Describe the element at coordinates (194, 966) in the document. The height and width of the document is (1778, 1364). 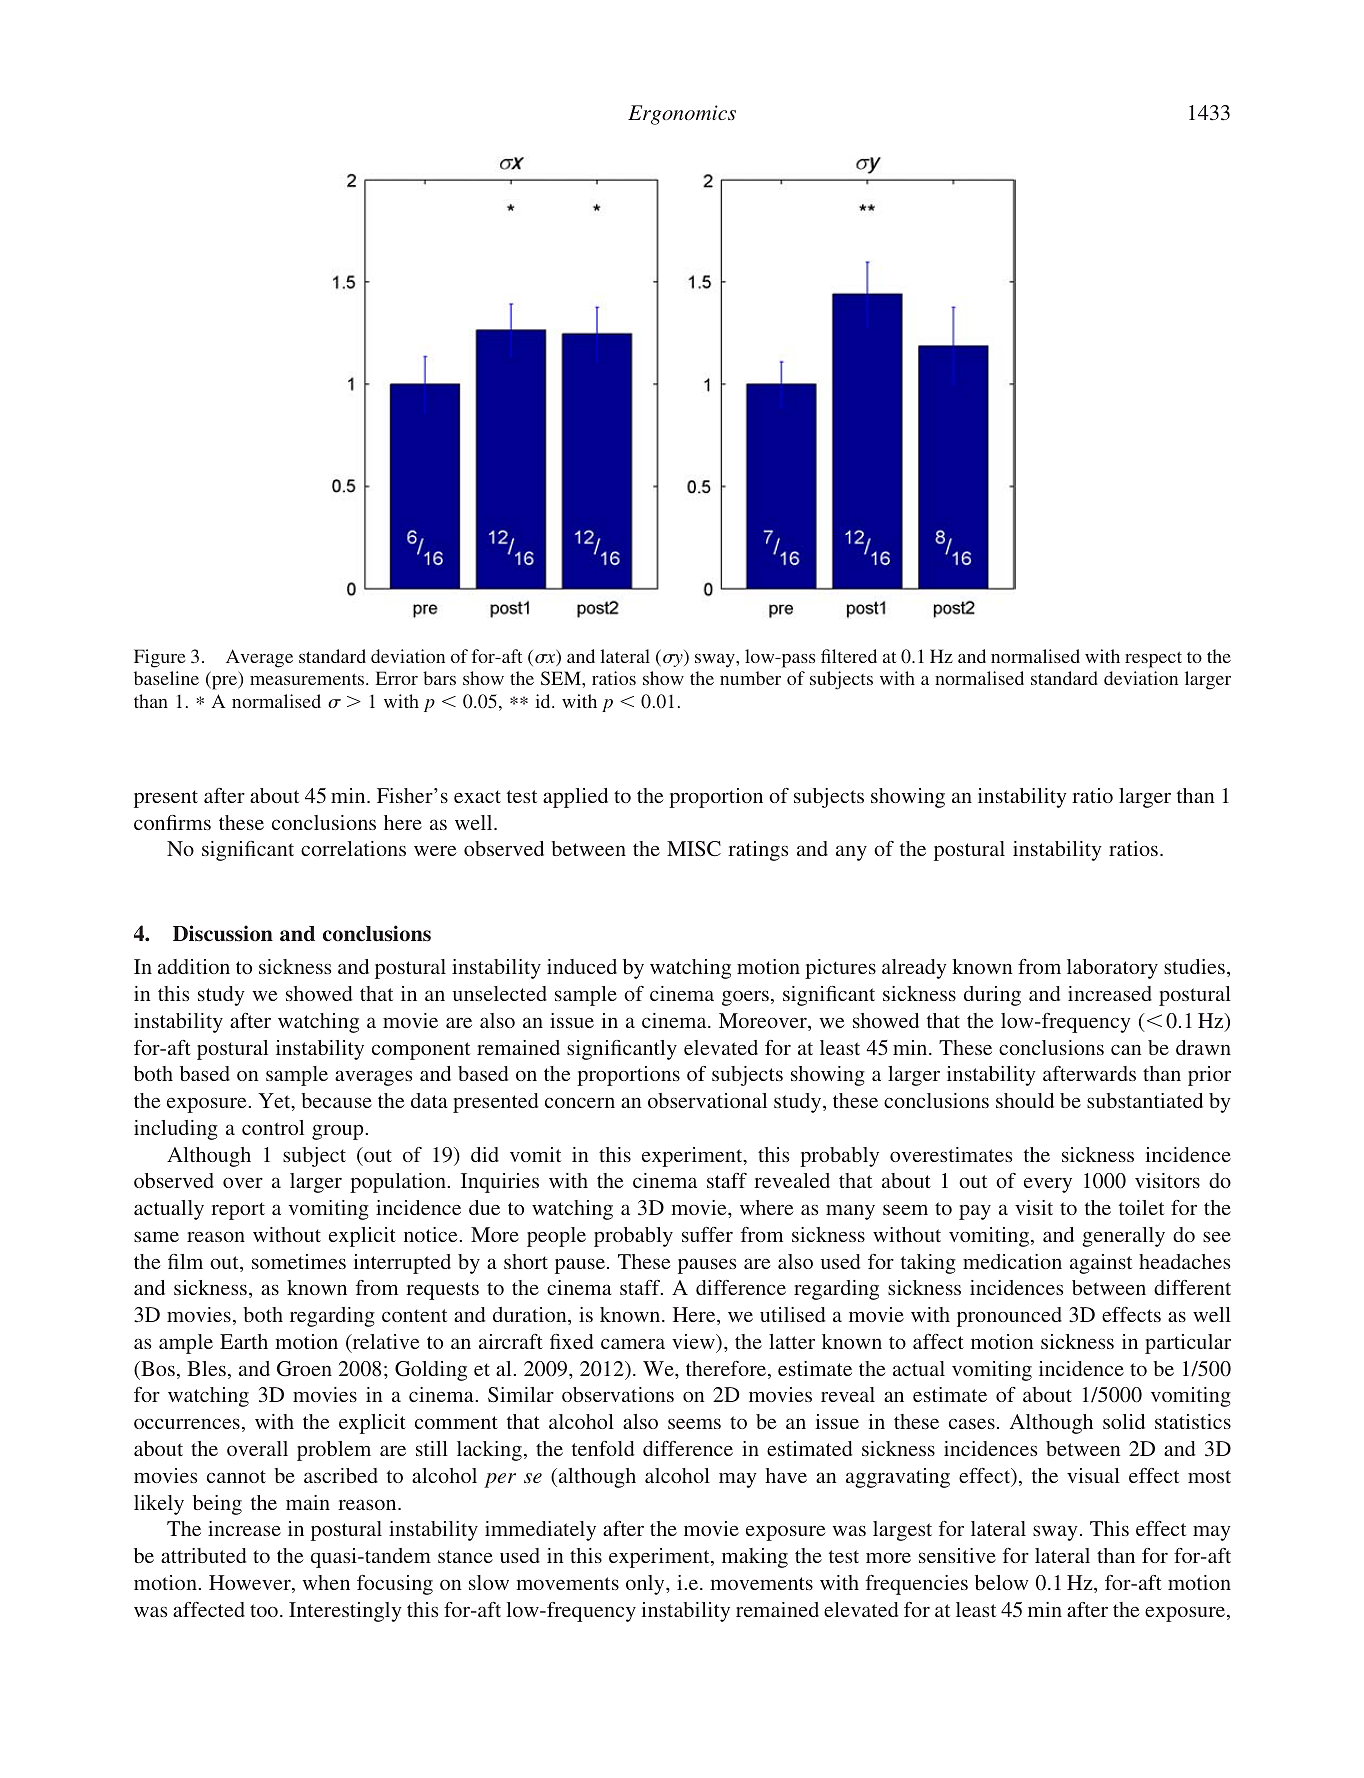
I see `addition` at that location.
